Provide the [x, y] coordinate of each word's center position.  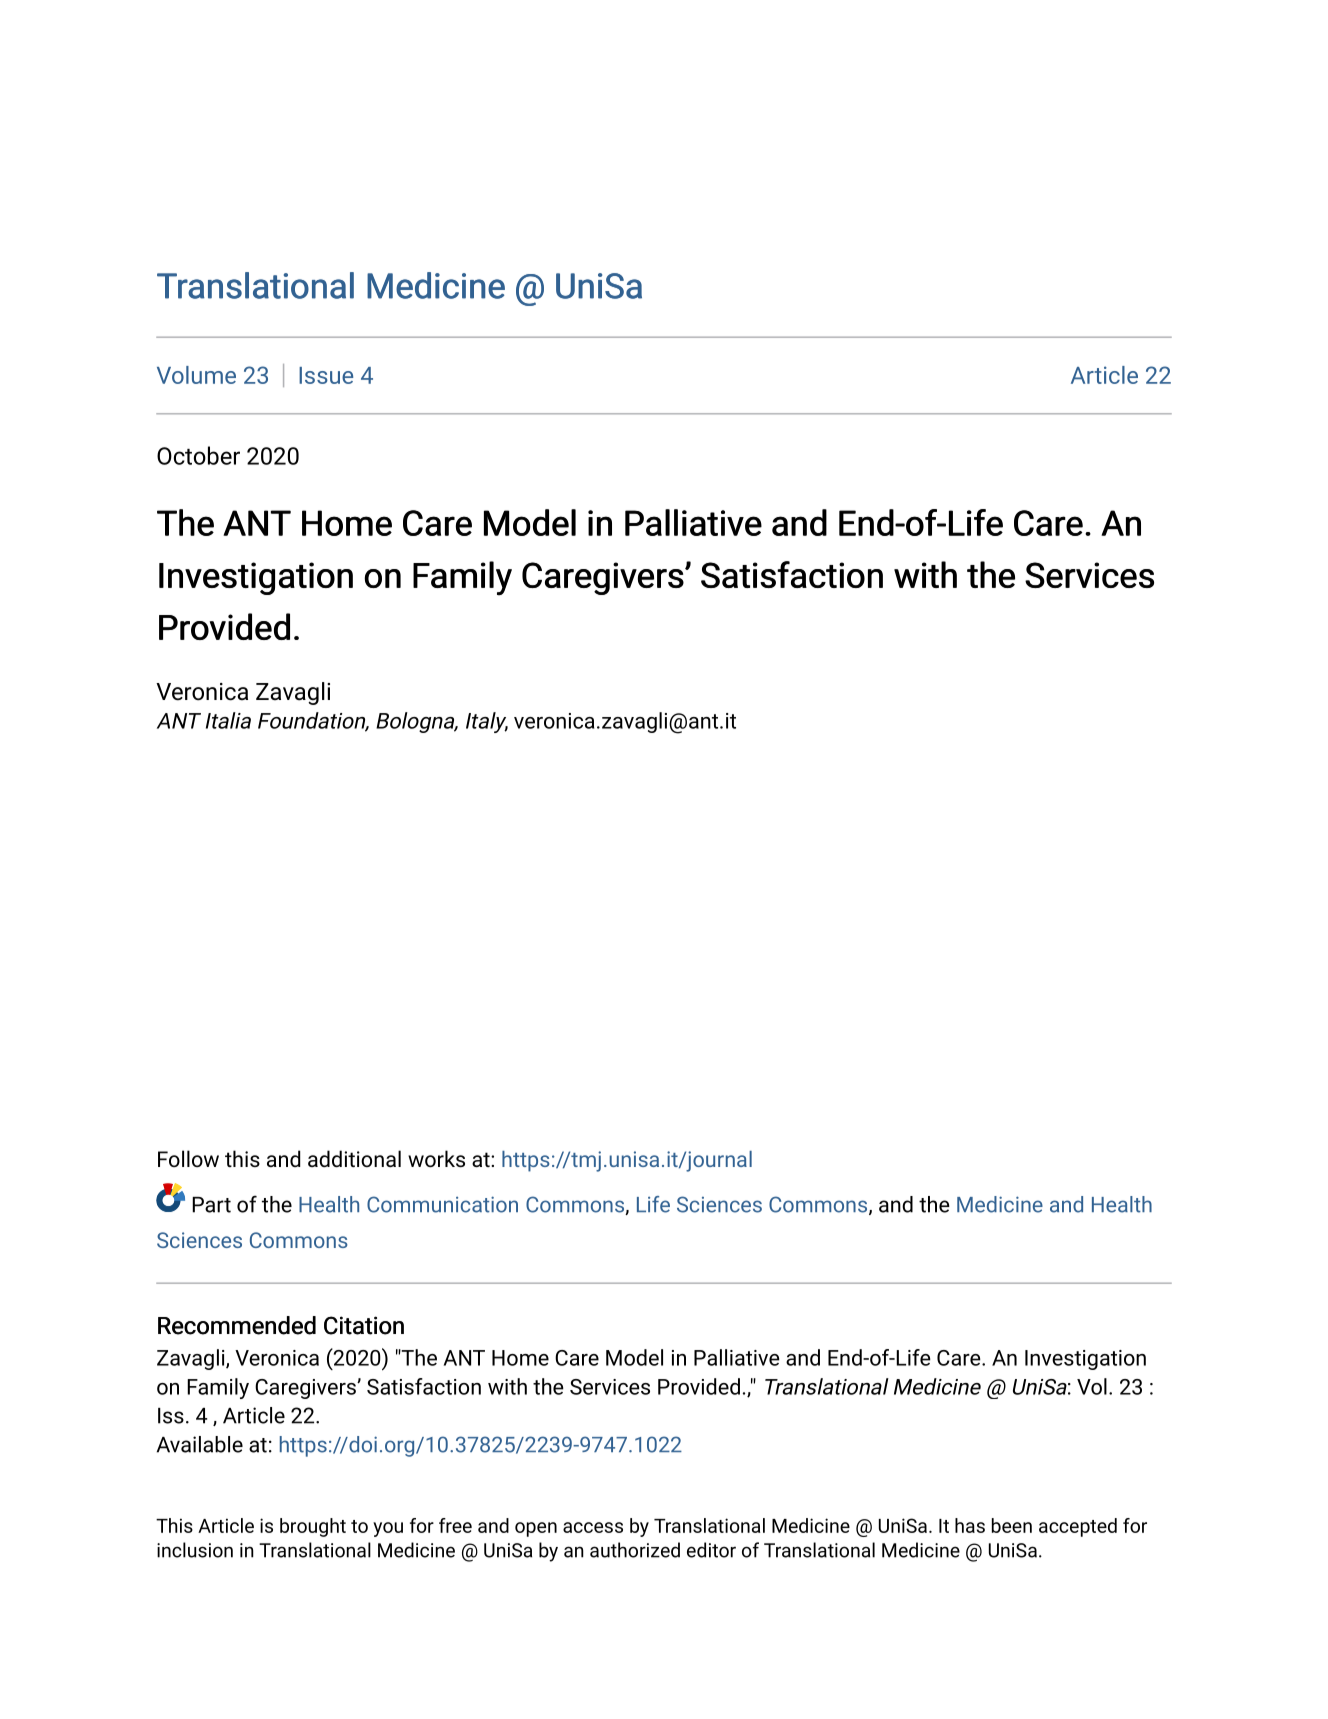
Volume [196, 375]
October [198, 455]
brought [313, 1527]
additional [354, 1159]
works [436, 1159]
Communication [442, 1204]
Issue [326, 375]
